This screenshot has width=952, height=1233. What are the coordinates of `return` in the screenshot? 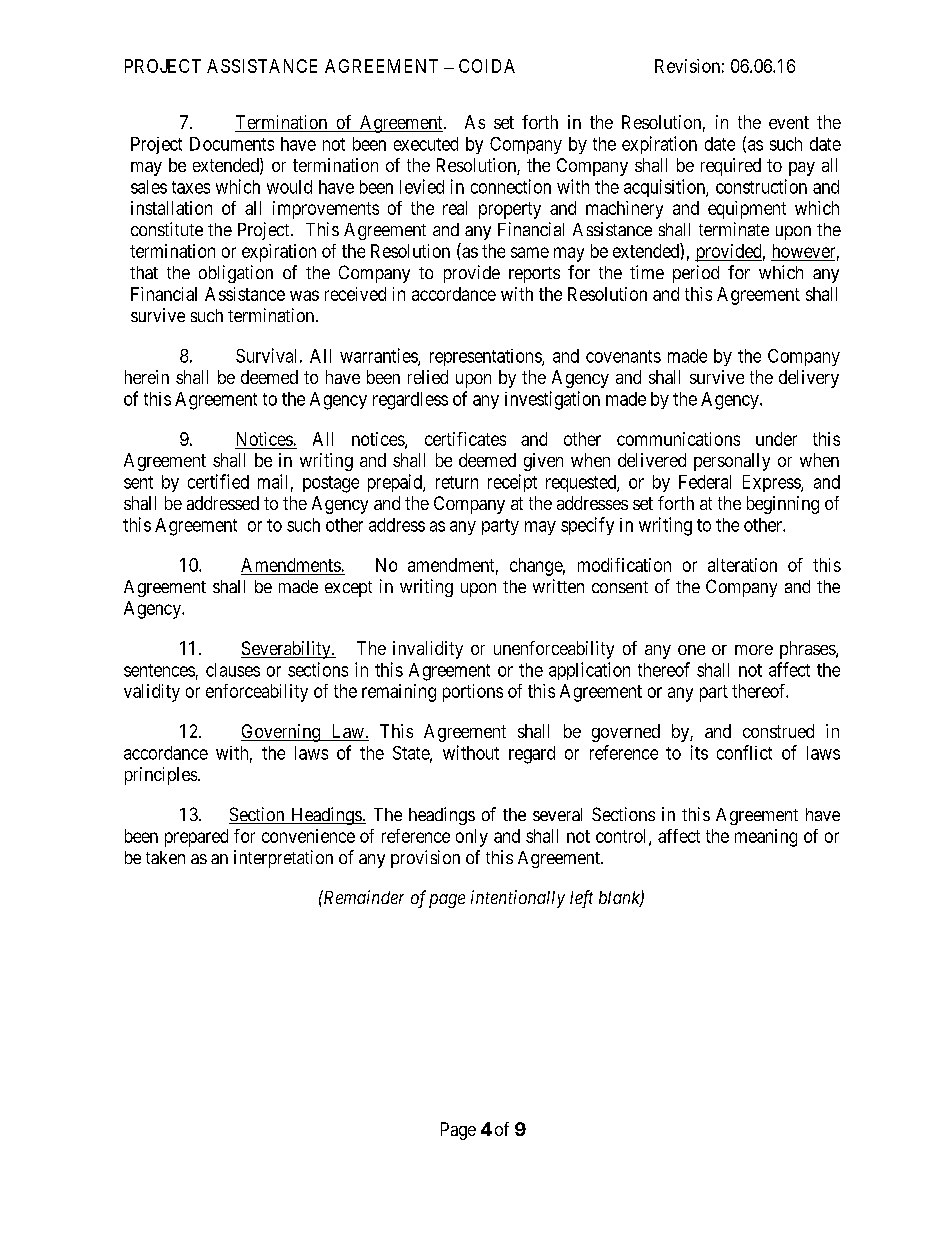 It's located at (457, 482).
